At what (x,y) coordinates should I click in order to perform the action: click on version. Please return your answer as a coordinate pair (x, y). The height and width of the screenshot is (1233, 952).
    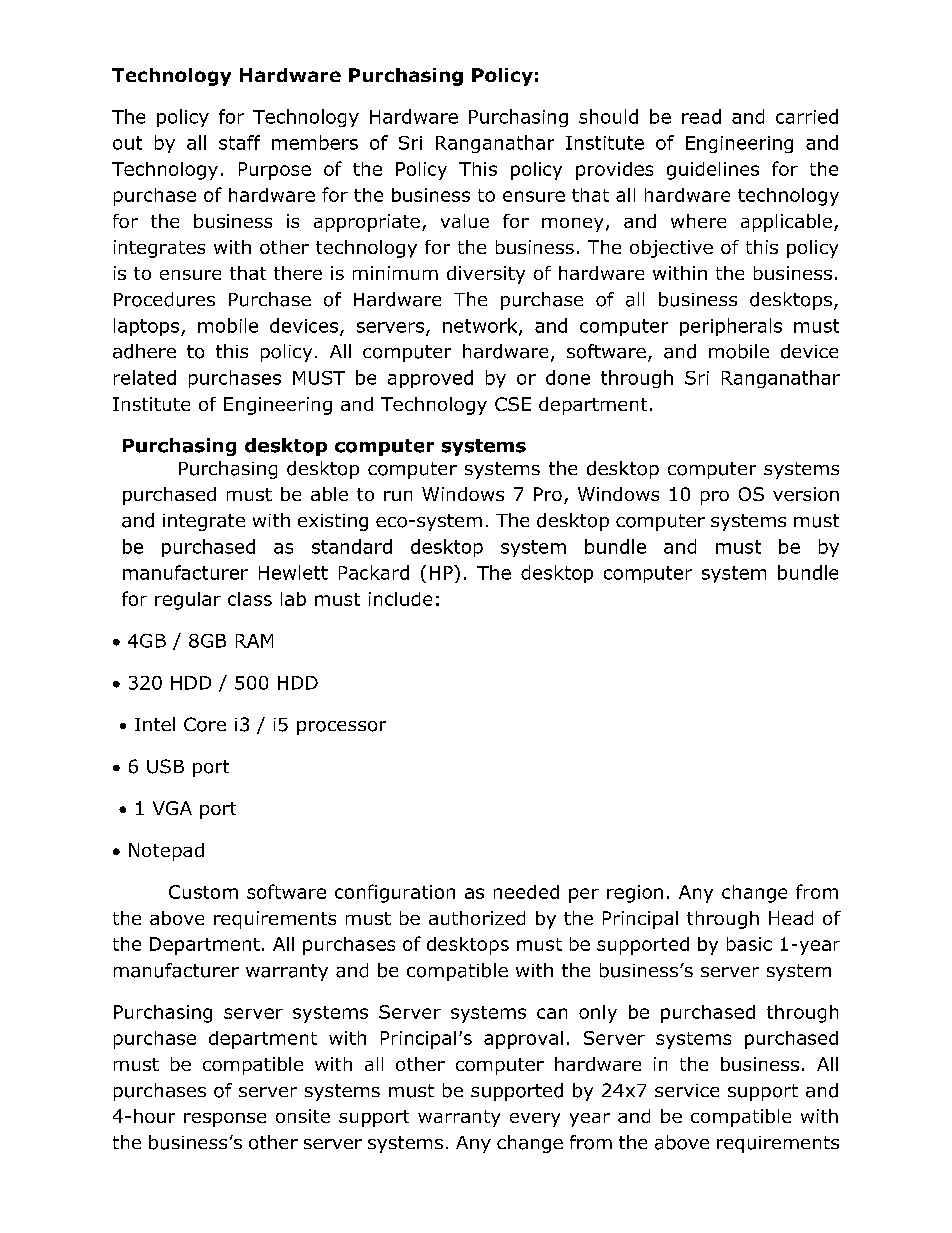
    Looking at the image, I should click on (806, 494).
